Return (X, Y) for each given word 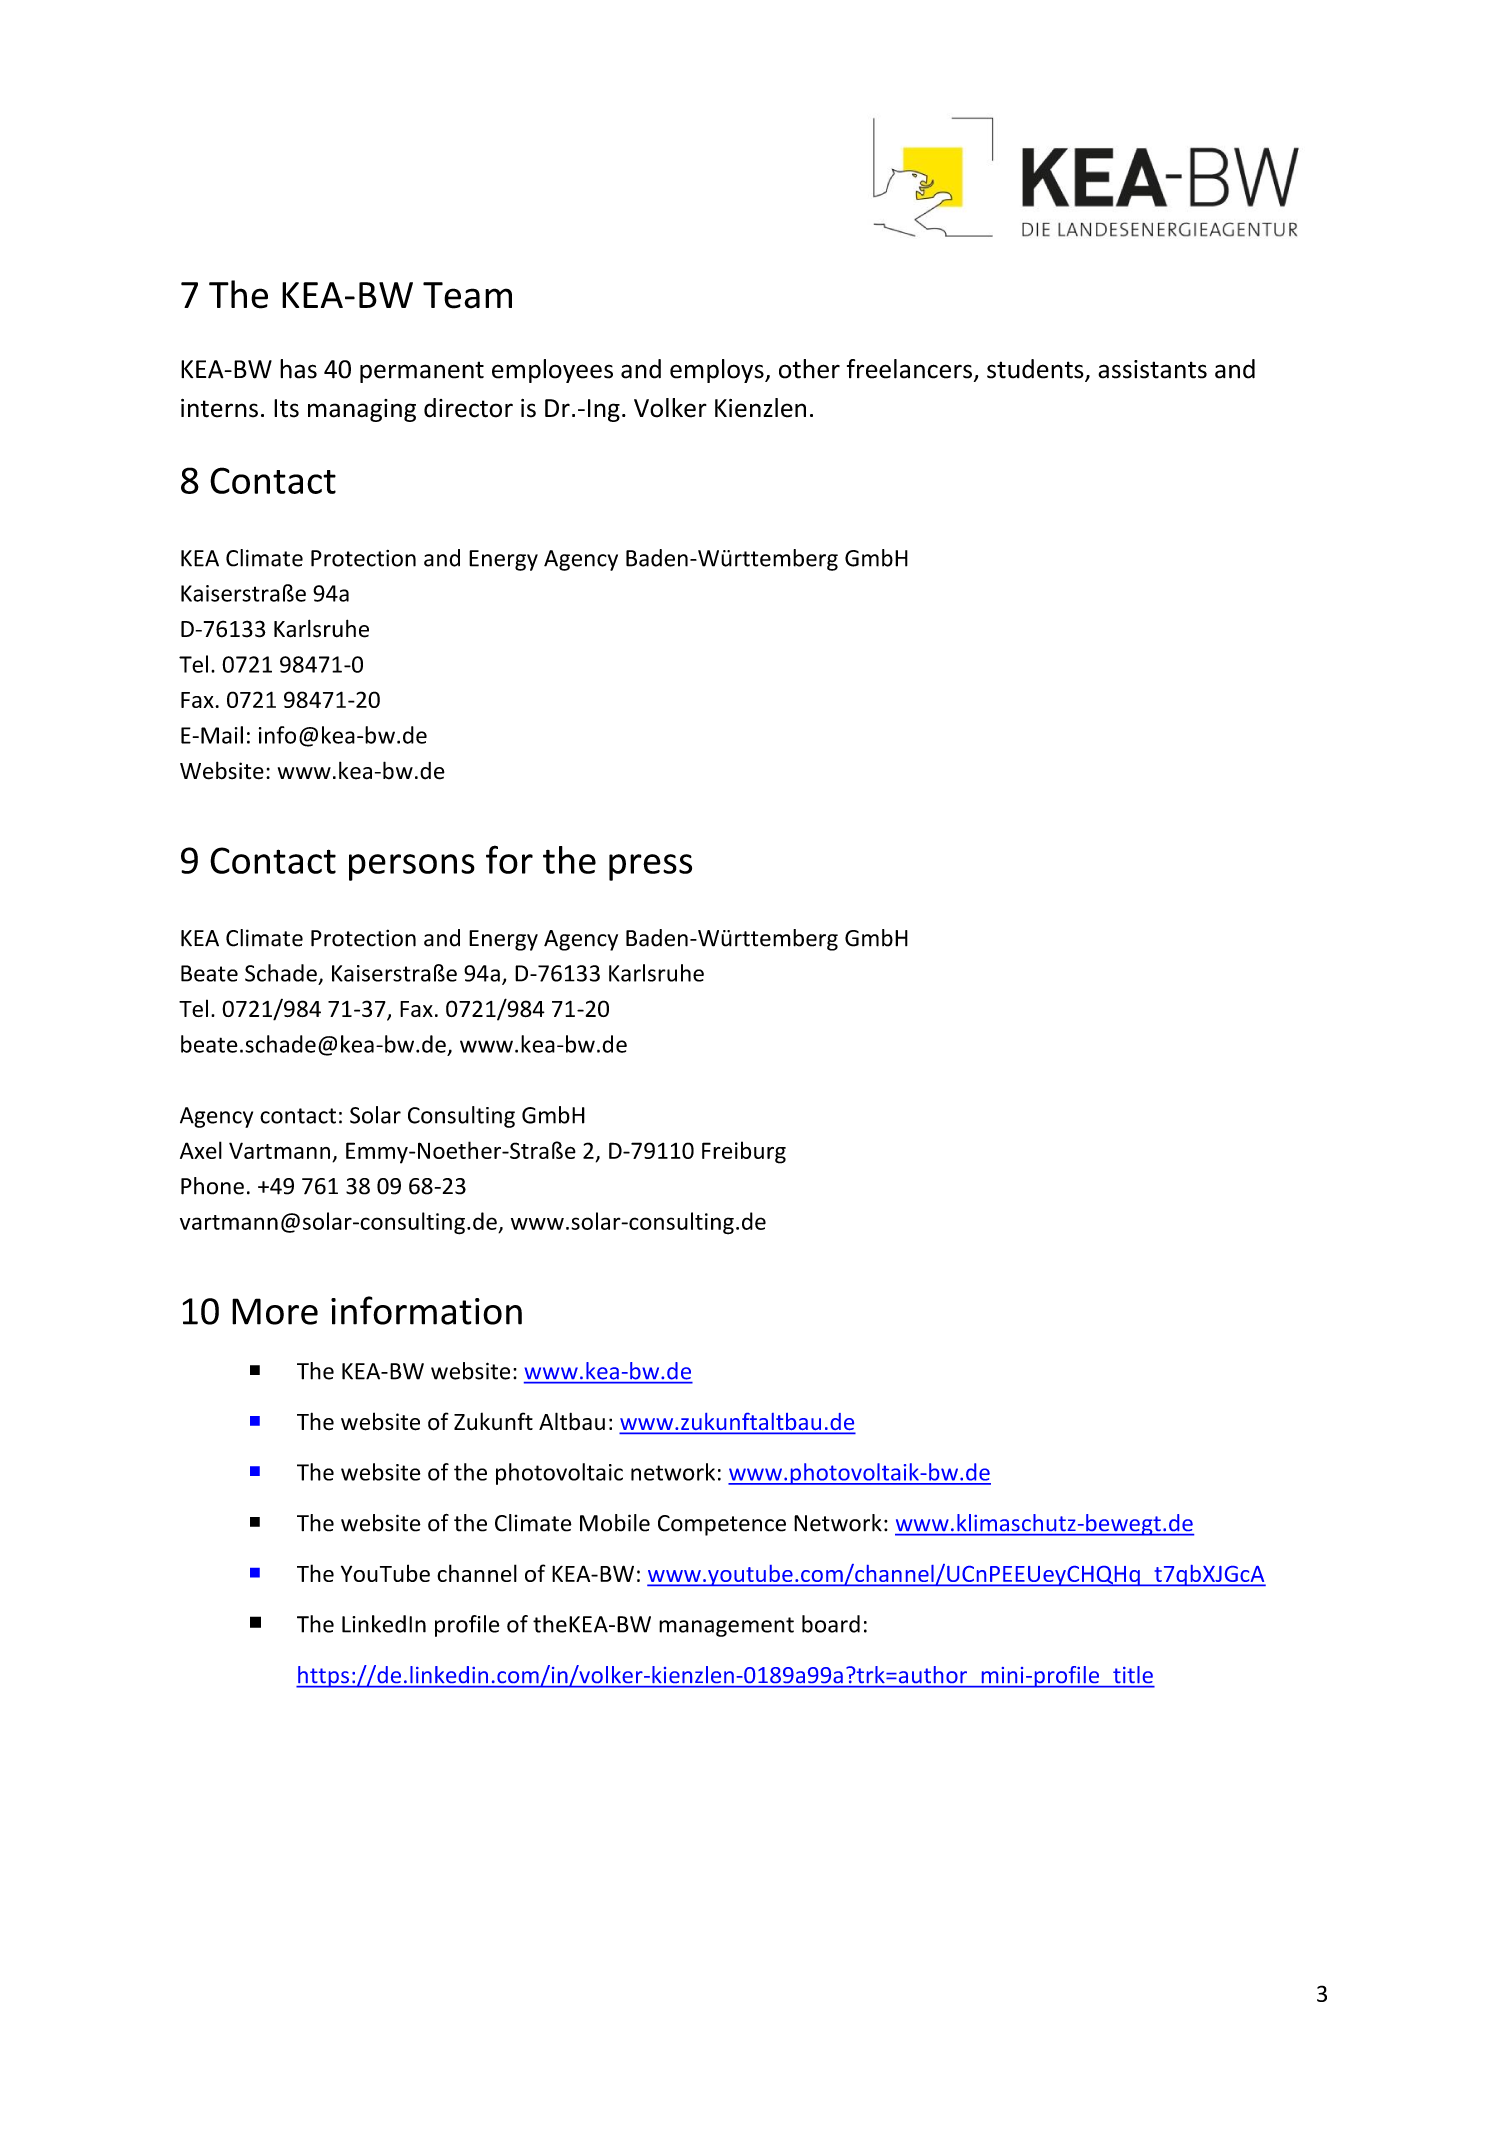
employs (718, 371)
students (1036, 370)
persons (412, 867)
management (726, 1627)
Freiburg (744, 1152)
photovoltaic (559, 1474)
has (298, 369)
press (650, 867)
